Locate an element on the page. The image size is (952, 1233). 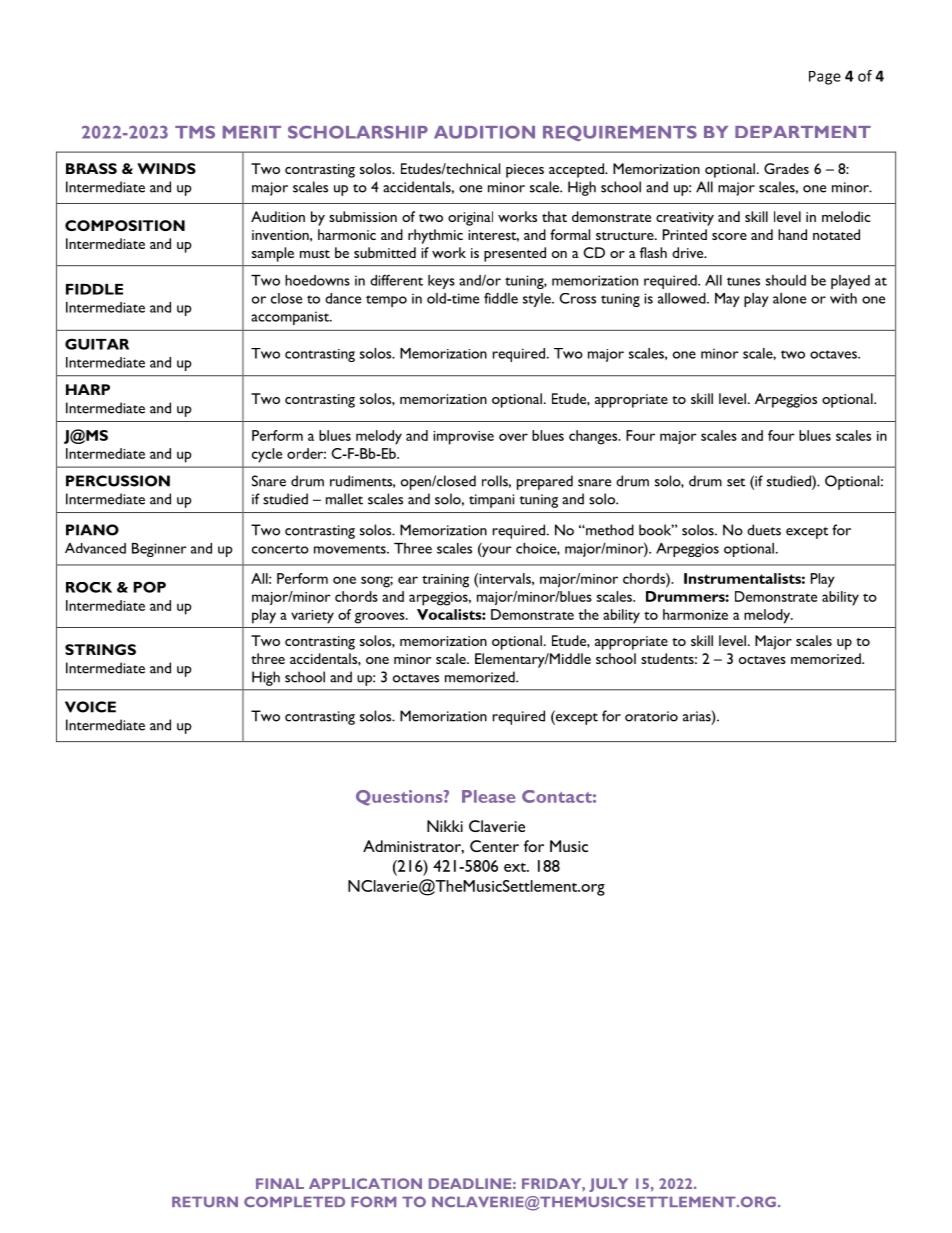
training is located at coordinates (445, 581).
